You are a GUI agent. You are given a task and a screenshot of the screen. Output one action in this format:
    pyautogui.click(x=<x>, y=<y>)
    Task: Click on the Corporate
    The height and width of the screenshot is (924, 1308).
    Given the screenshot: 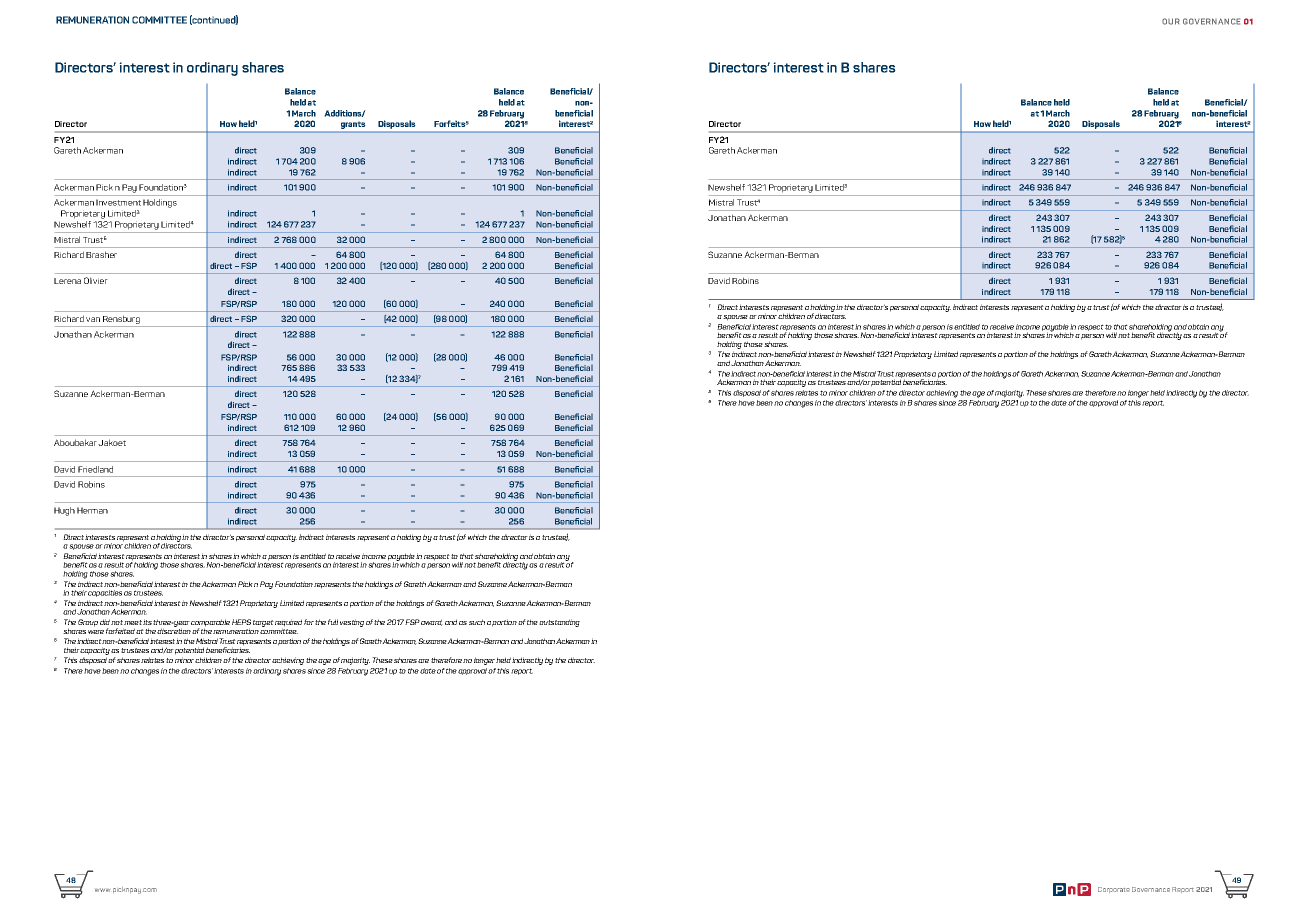 What is the action you would take?
    pyautogui.click(x=1114, y=890)
